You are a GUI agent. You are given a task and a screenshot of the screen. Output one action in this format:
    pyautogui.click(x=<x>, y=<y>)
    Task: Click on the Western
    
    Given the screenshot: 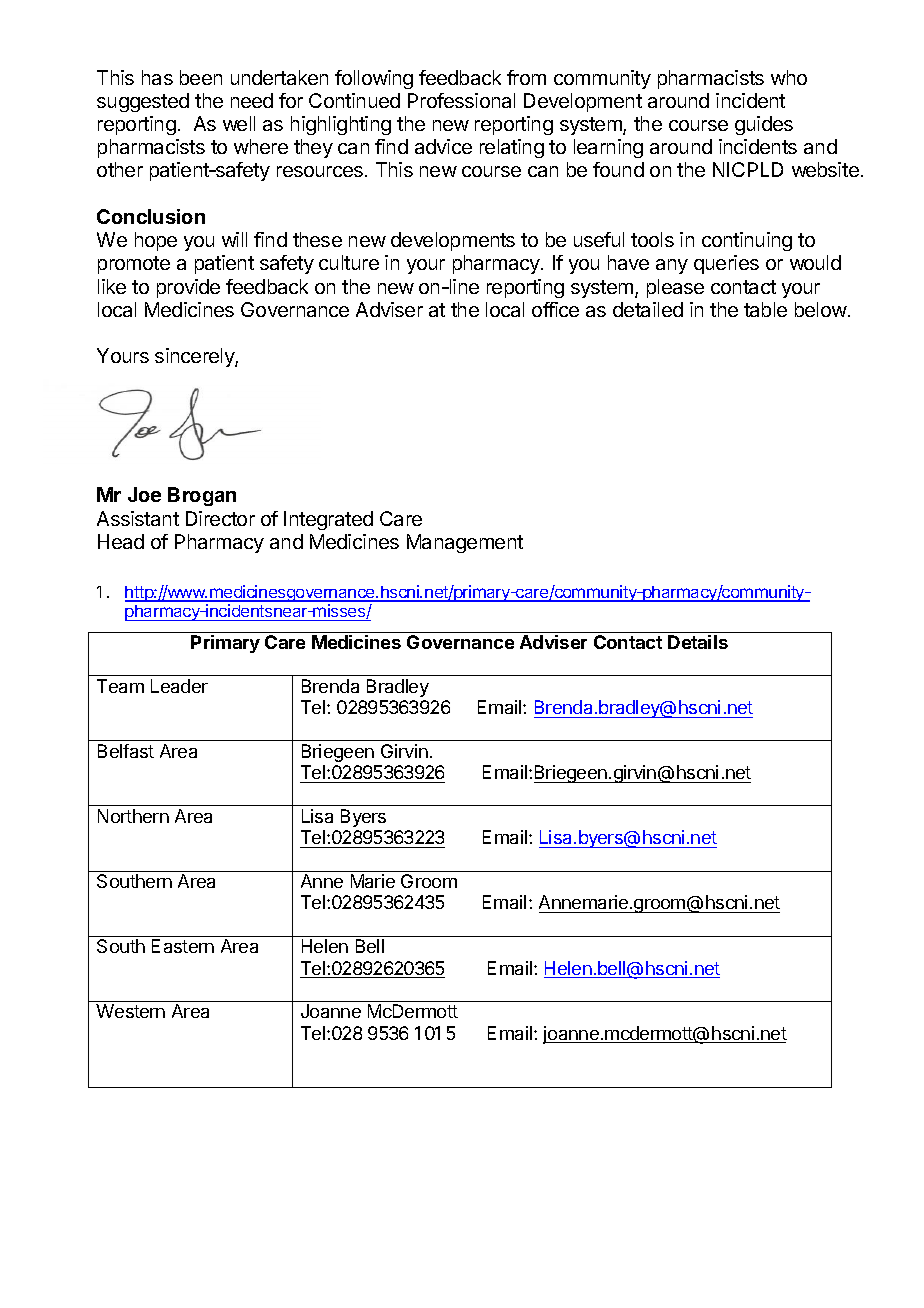 What is the action you would take?
    pyautogui.click(x=130, y=1011)
